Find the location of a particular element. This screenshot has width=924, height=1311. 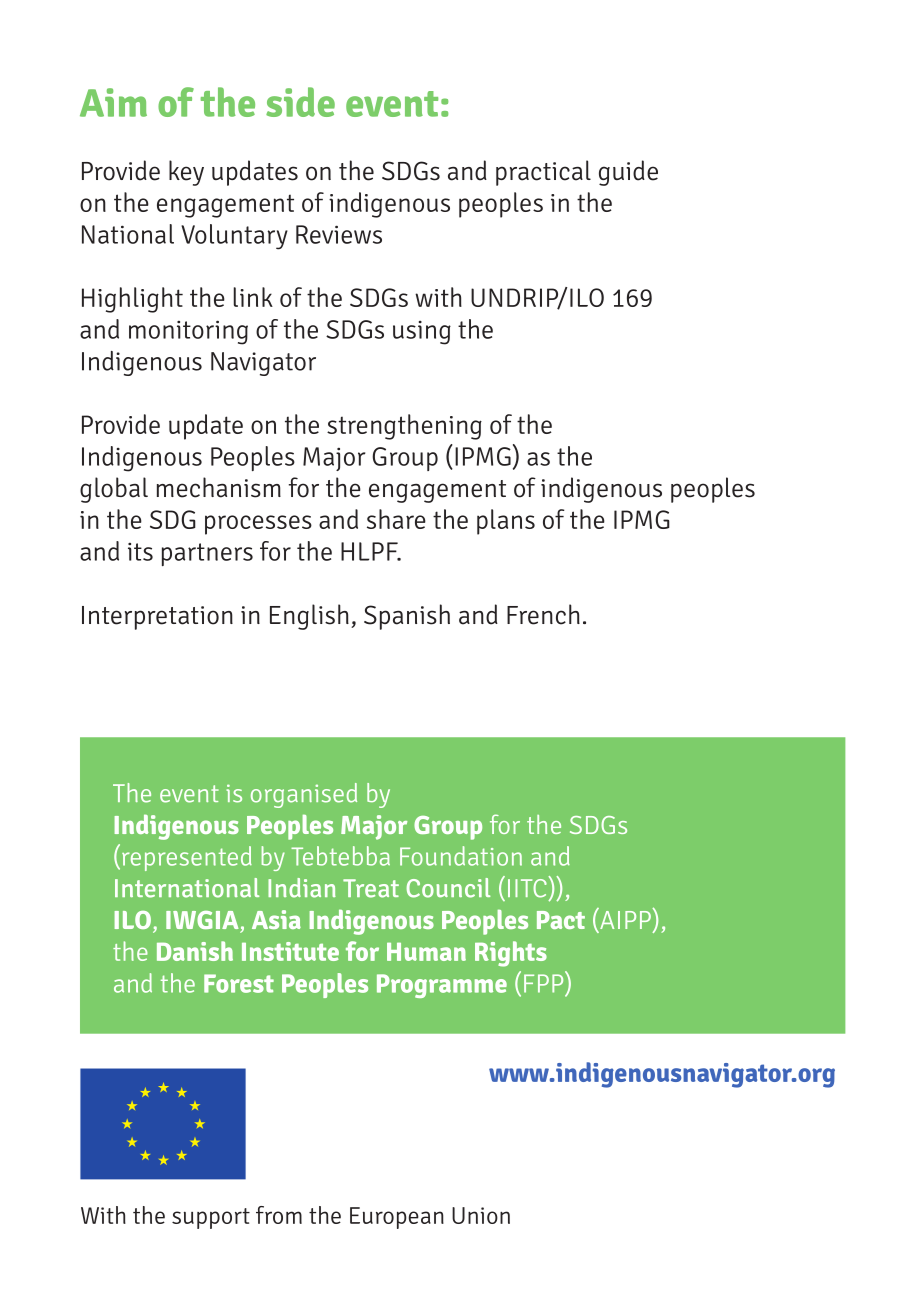

strengthening is located at coordinates (404, 427).
